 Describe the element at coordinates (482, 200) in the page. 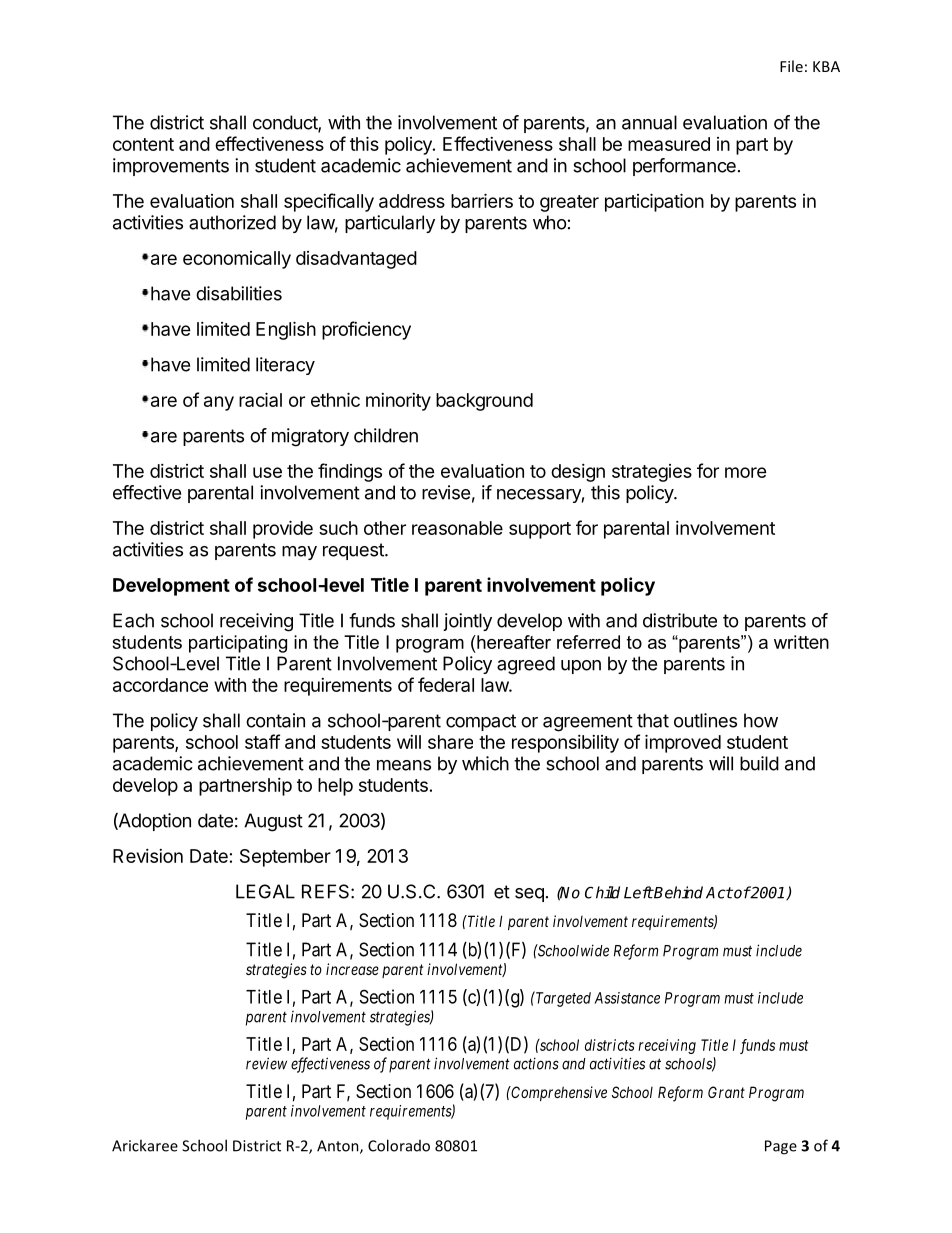

I see `barriers` at that location.
